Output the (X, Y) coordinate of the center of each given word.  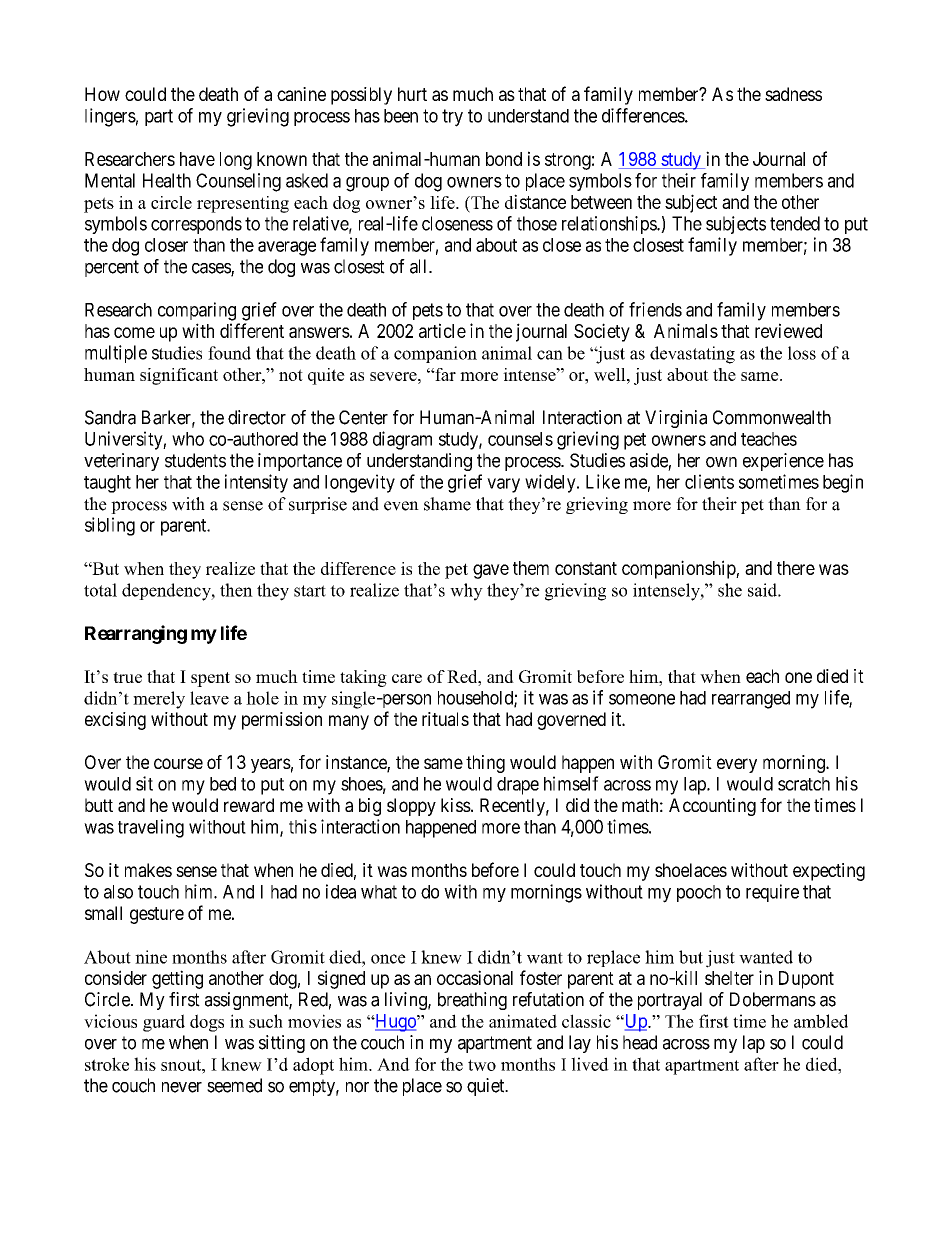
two (482, 1065)
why (466, 592)
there (796, 568)
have (197, 159)
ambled (821, 1021)
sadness (793, 94)
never (182, 1087)
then (236, 590)
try (452, 118)
